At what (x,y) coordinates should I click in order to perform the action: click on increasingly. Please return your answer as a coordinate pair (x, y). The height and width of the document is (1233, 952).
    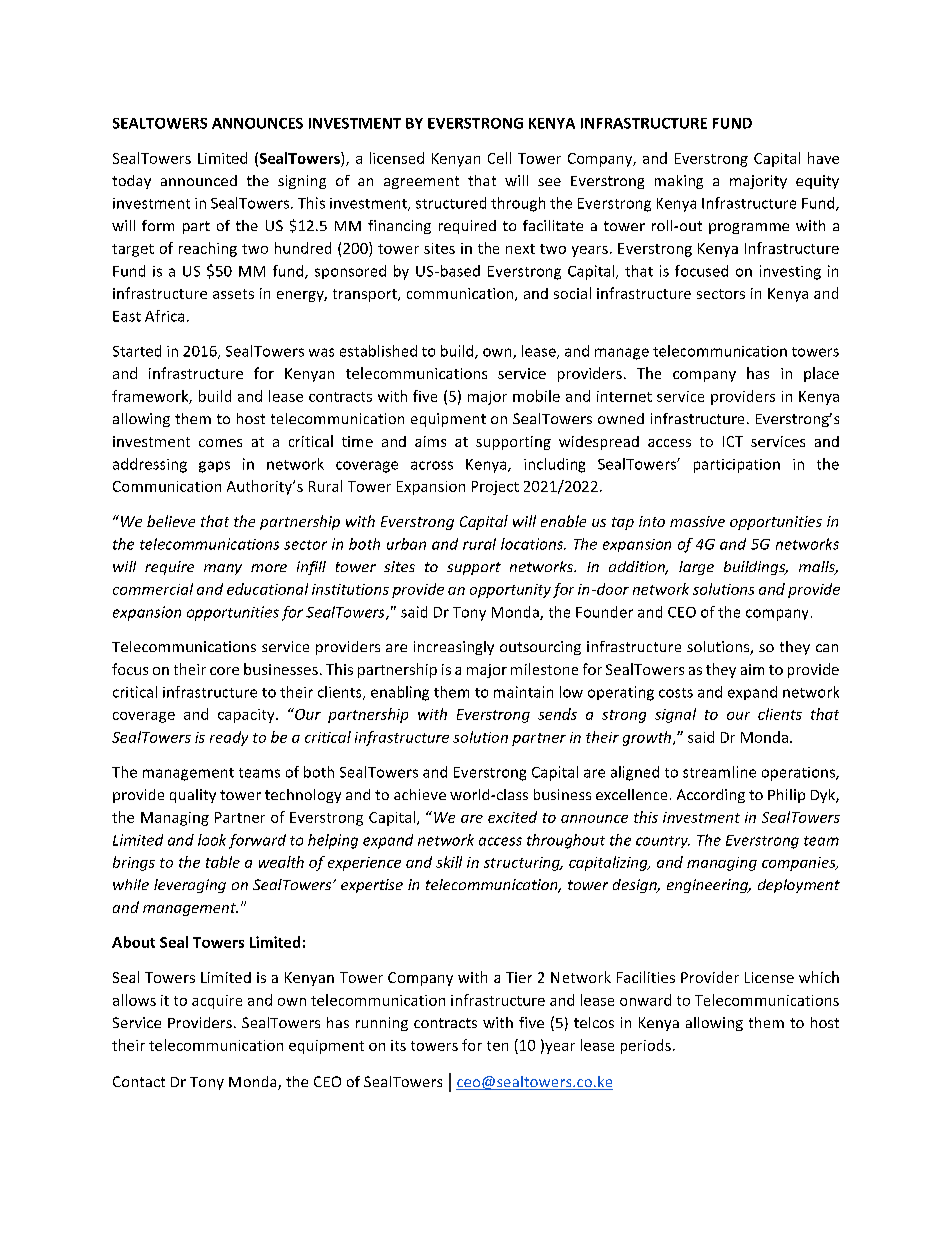
    Looking at the image, I should click on (454, 648).
